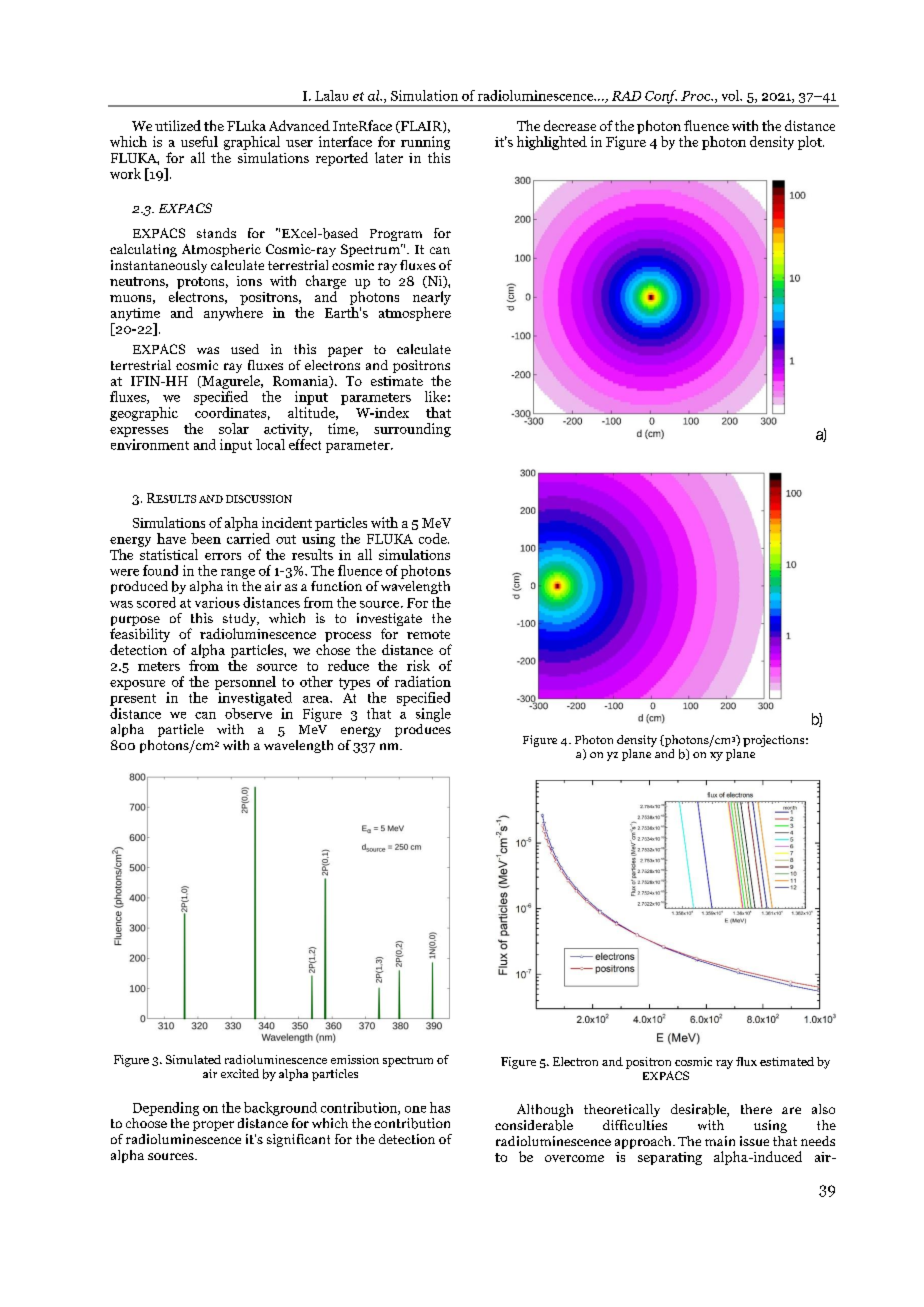 This image has height=1307, width=924. Describe the element at coordinates (428, 634) in the image. I see `remote` at that location.
